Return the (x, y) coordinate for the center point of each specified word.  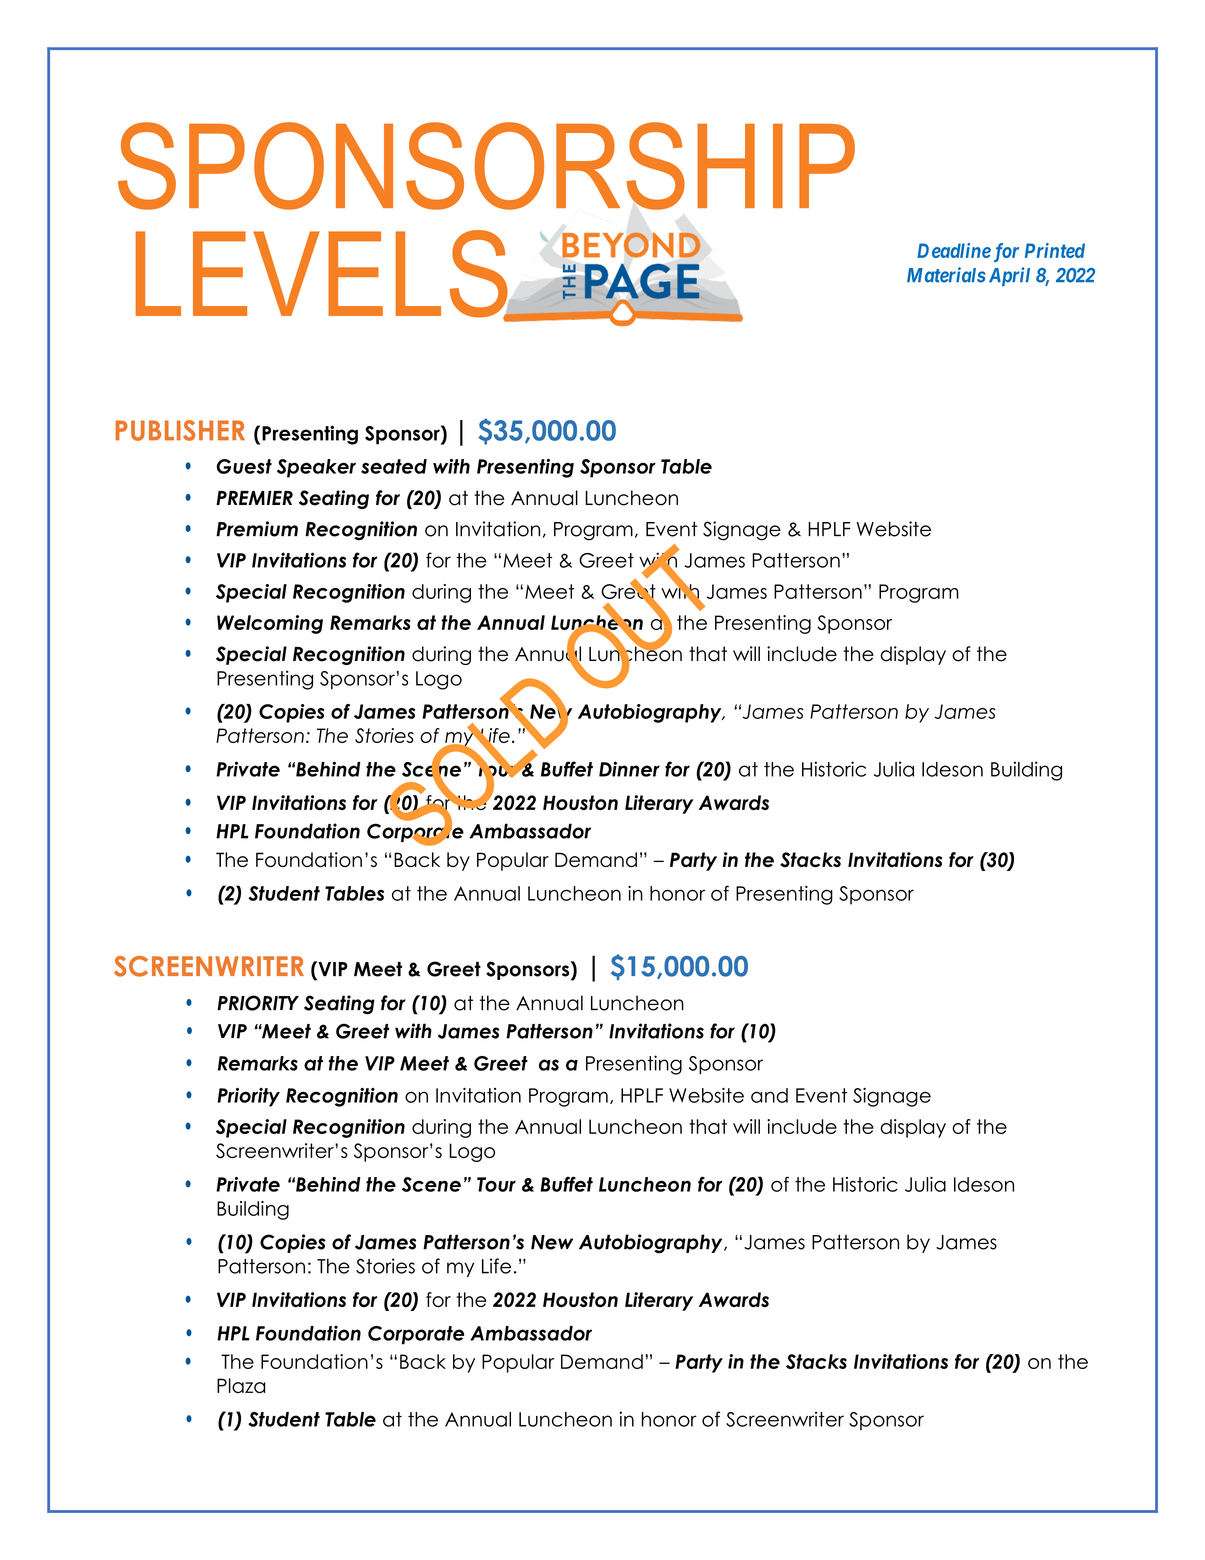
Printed (1055, 250)
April (1007, 276)
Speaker (316, 468)
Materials (946, 275)
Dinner (629, 769)
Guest (244, 466)
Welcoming (270, 624)
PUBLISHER (180, 430)
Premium (257, 529)
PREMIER (254, 498)
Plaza (241, 1385)
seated (394, 466)
